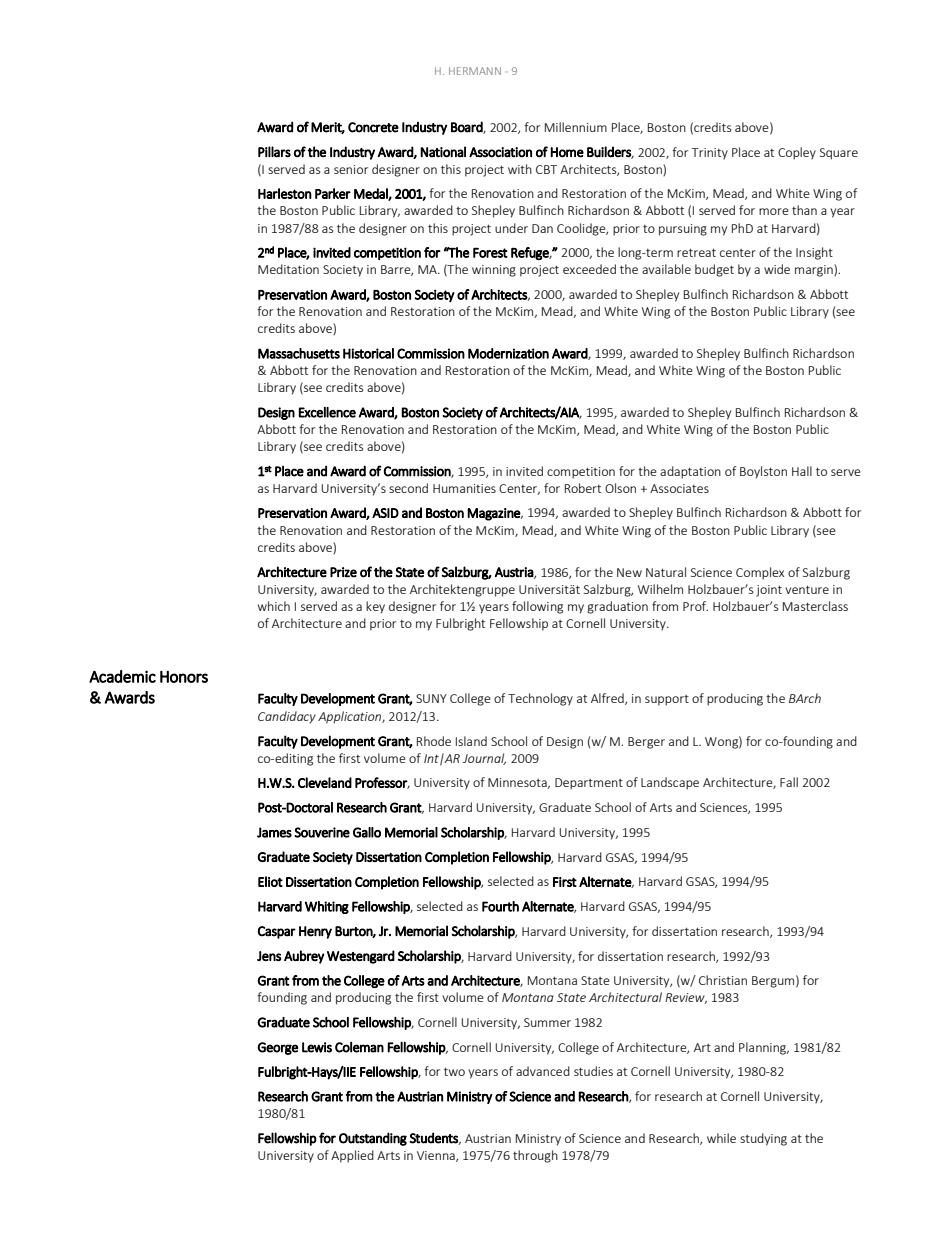 The height and width of the screenshot is (1233, 952). What do you see at coordinates (763, 1139) in the screenshot?
I see `studying` at bounding box center [763, 1139].
